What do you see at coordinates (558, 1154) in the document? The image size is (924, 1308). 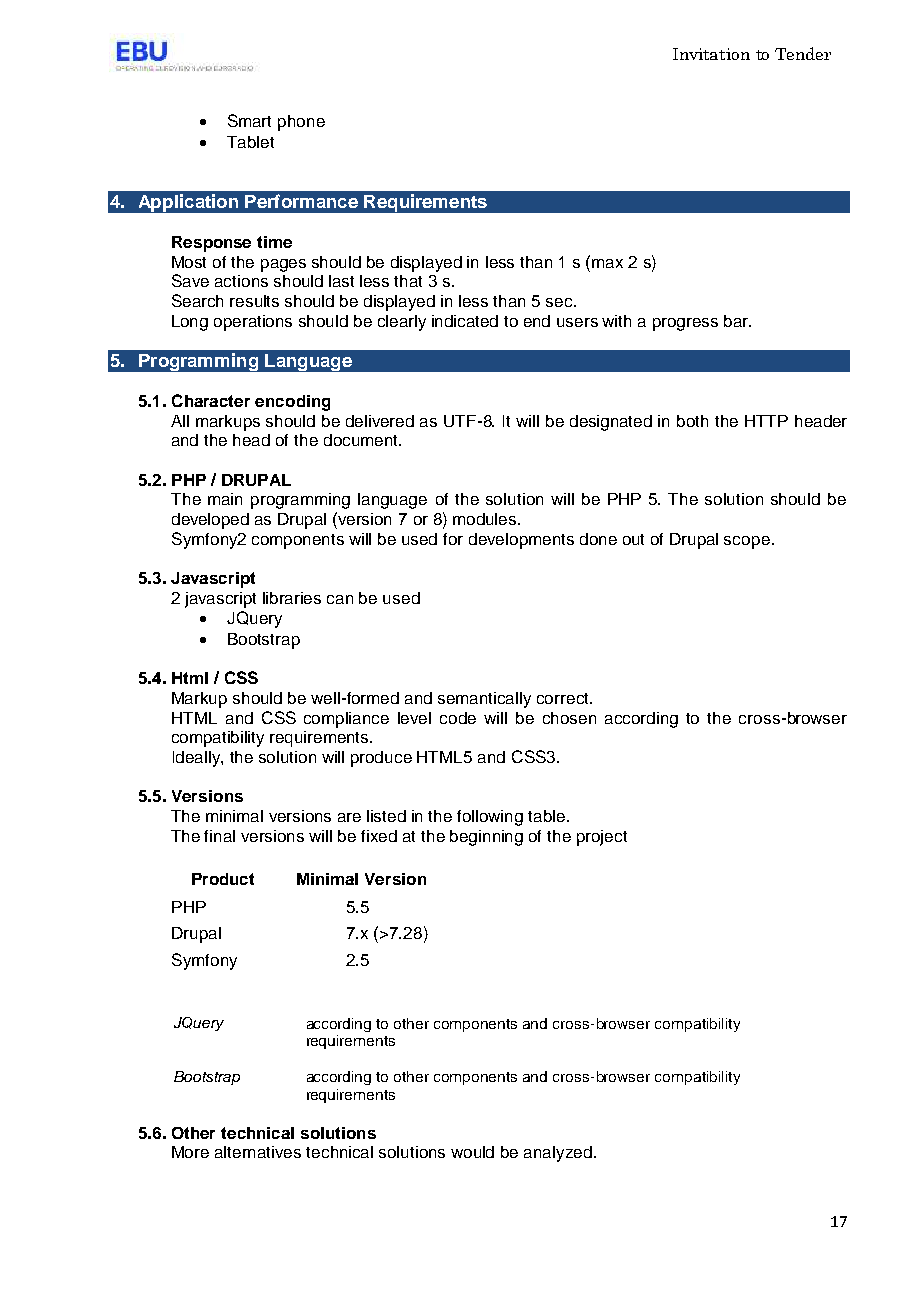 I see `analyzed` at bounding box center [558, 1154].
